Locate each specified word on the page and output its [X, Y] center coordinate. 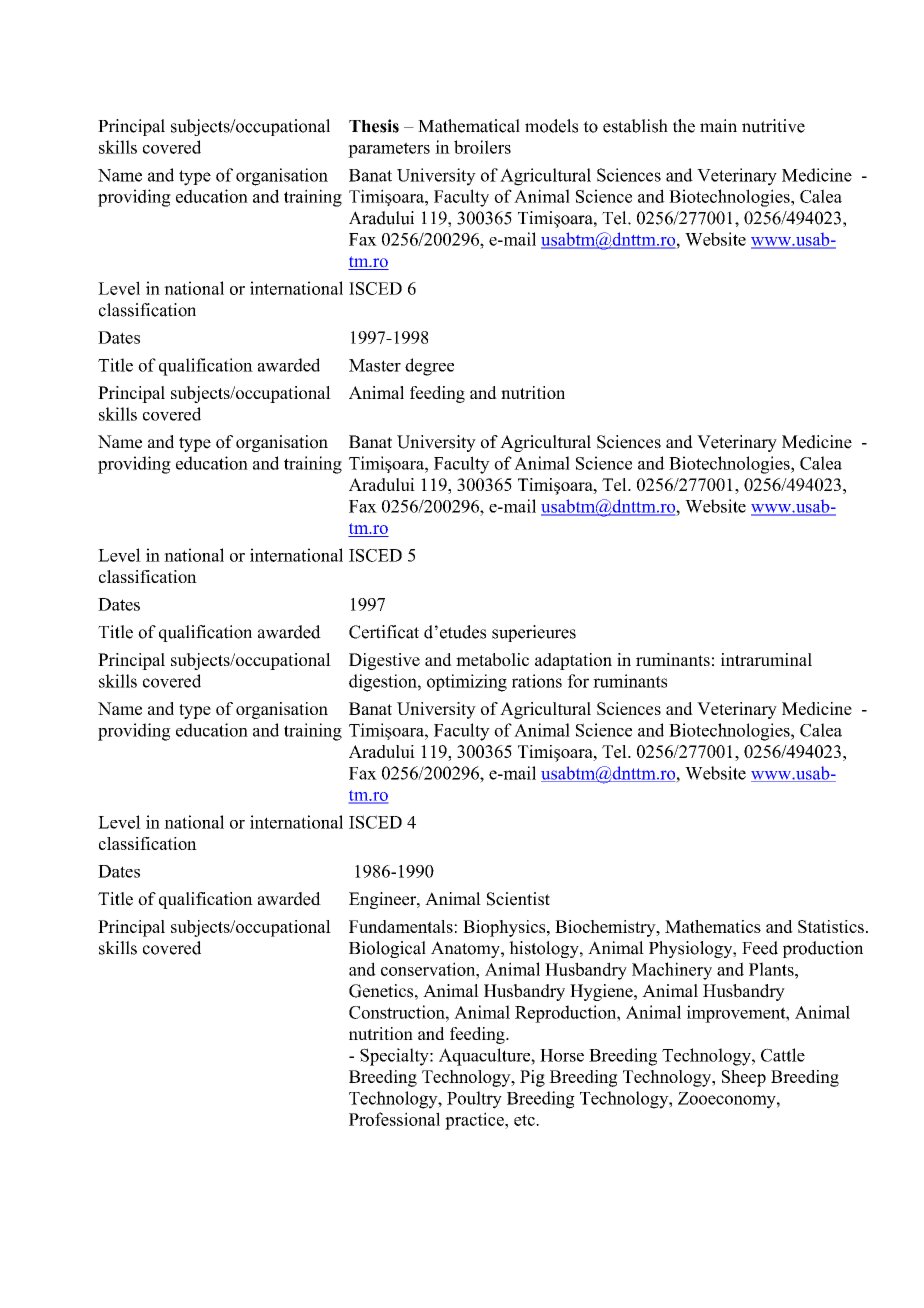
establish [635, 126]
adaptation [573, 661]
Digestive [384, 661]
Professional [394, 1119]
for [578, 681]
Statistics [831, 926]
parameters [389, 150]
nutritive [773, 126]
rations [537, 681]
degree [429, 367]
